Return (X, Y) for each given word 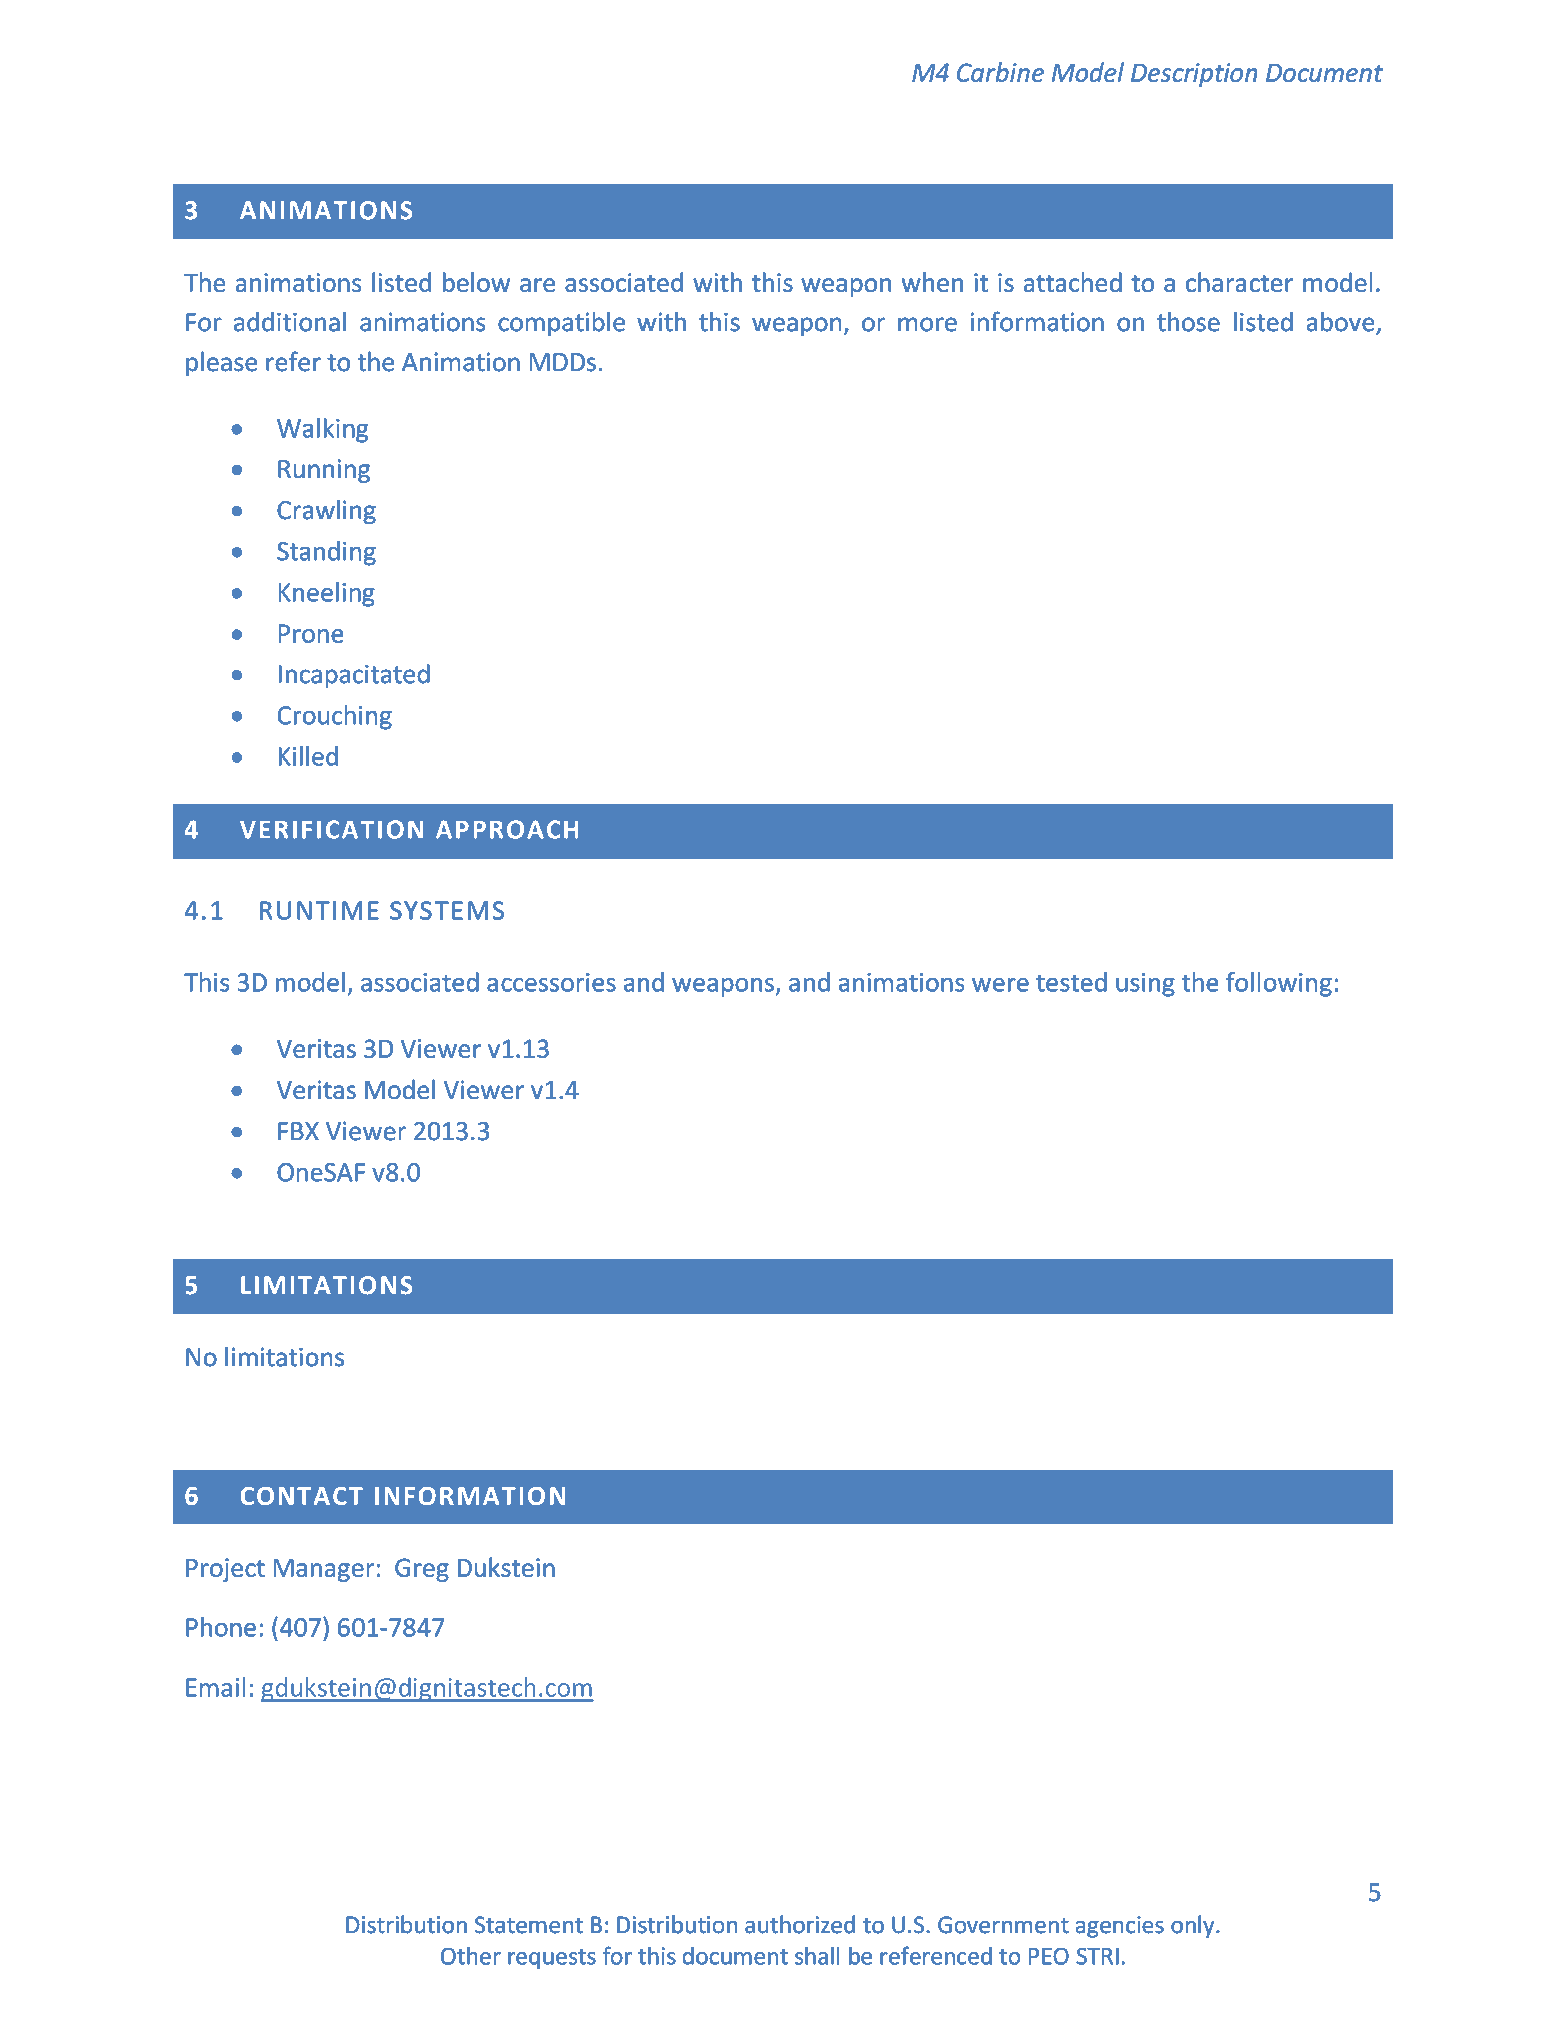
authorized (800, 1924)
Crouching (334, 717)
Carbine (1000, 72)
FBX (298, 1131)
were (1000, 985)
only (1194, 1926)
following (1279, 984)
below (476, 282)
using (1145, 985)
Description (1194, 75)
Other (471, 1955)
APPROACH (507, 829)
